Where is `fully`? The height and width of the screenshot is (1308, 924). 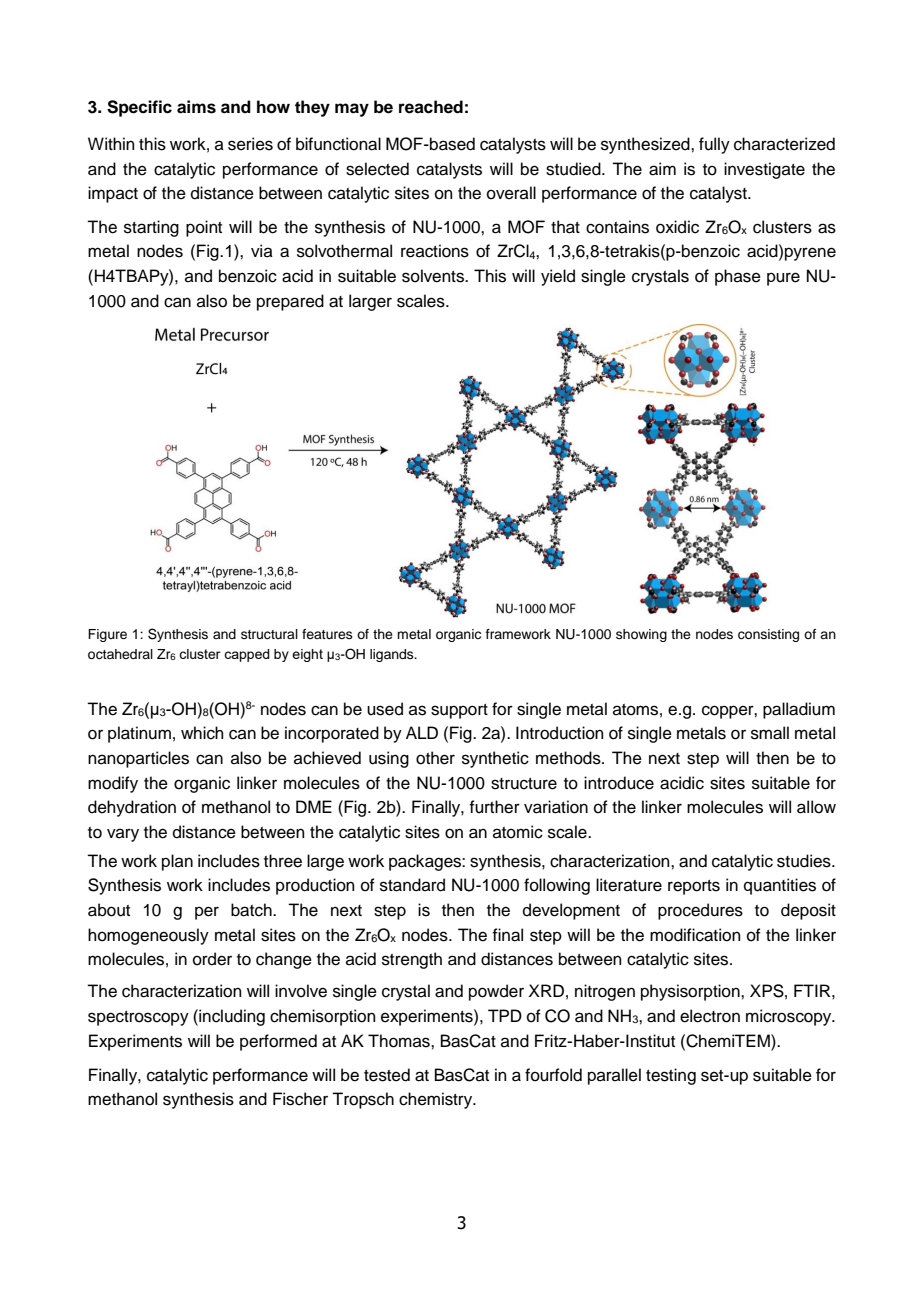 fully is located at coordinates (714, 145).
